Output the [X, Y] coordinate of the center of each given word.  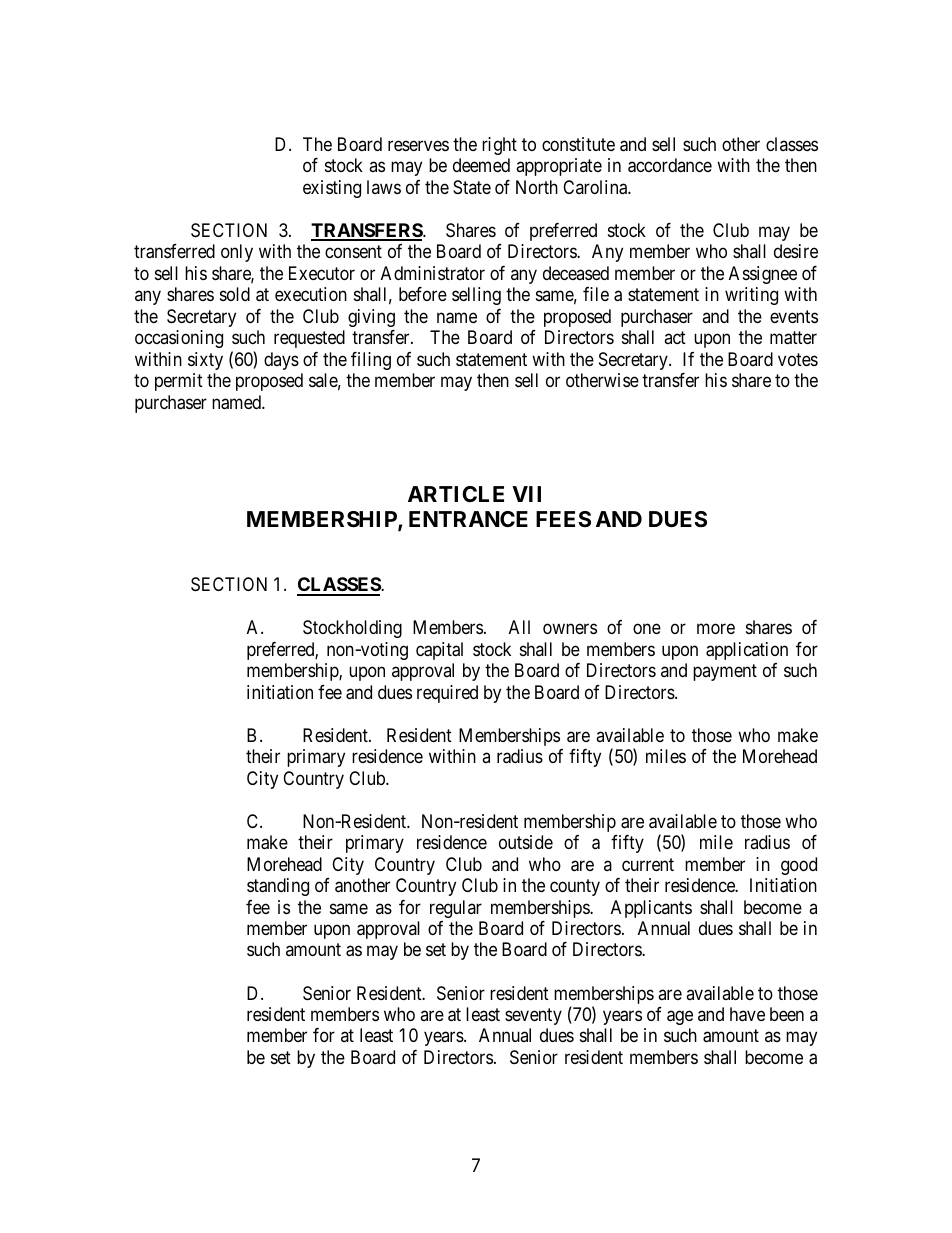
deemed [481, 165]
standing [278, 887]
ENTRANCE [468, 519]
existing [332, 189]
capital [439, 651]
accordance [670, 165]
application [747, 651]
